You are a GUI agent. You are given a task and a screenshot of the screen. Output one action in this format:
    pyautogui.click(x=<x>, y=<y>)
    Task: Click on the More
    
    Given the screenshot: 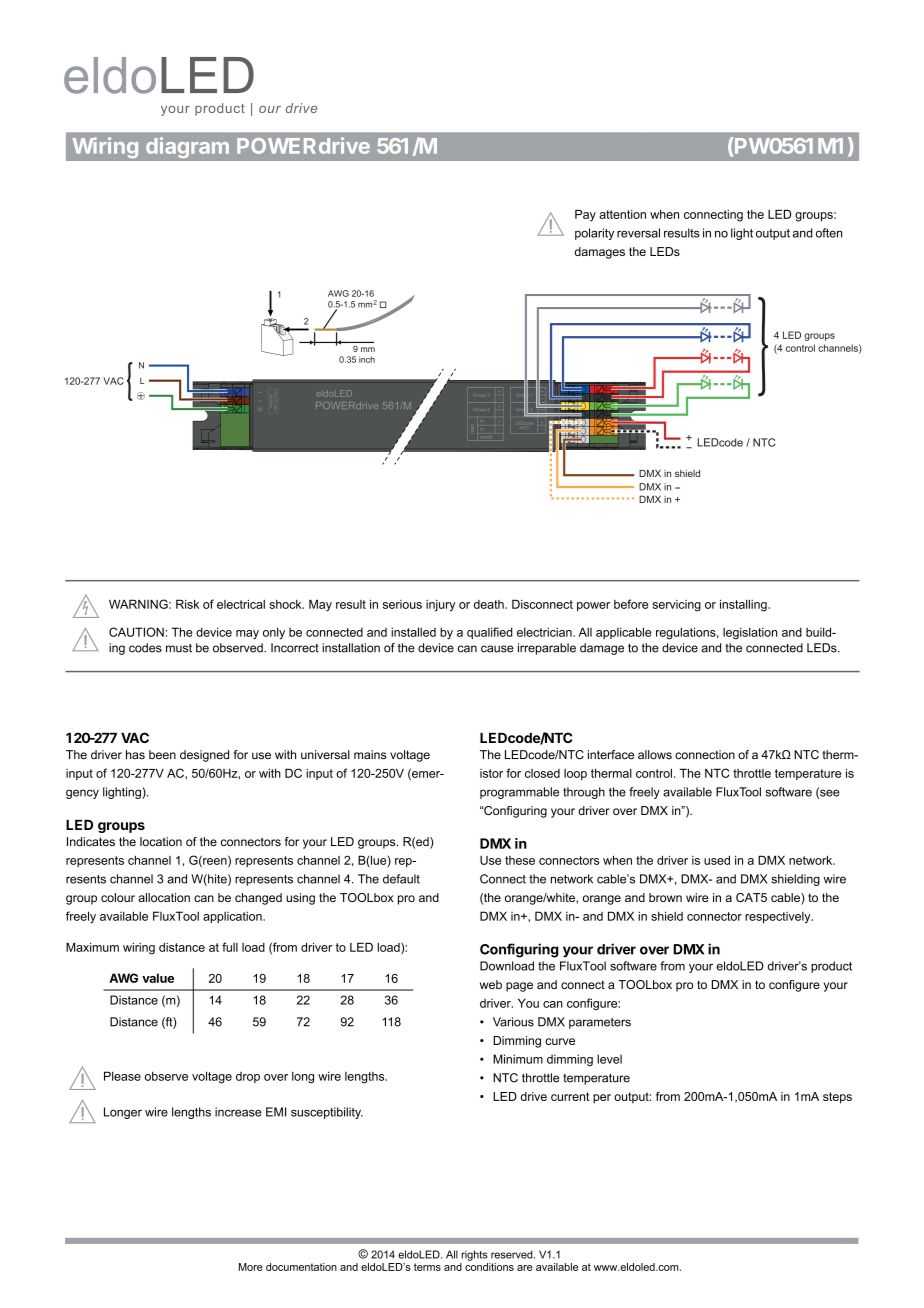 What is the action you would take?
    pyautogui.click(x=251, y=1267)
